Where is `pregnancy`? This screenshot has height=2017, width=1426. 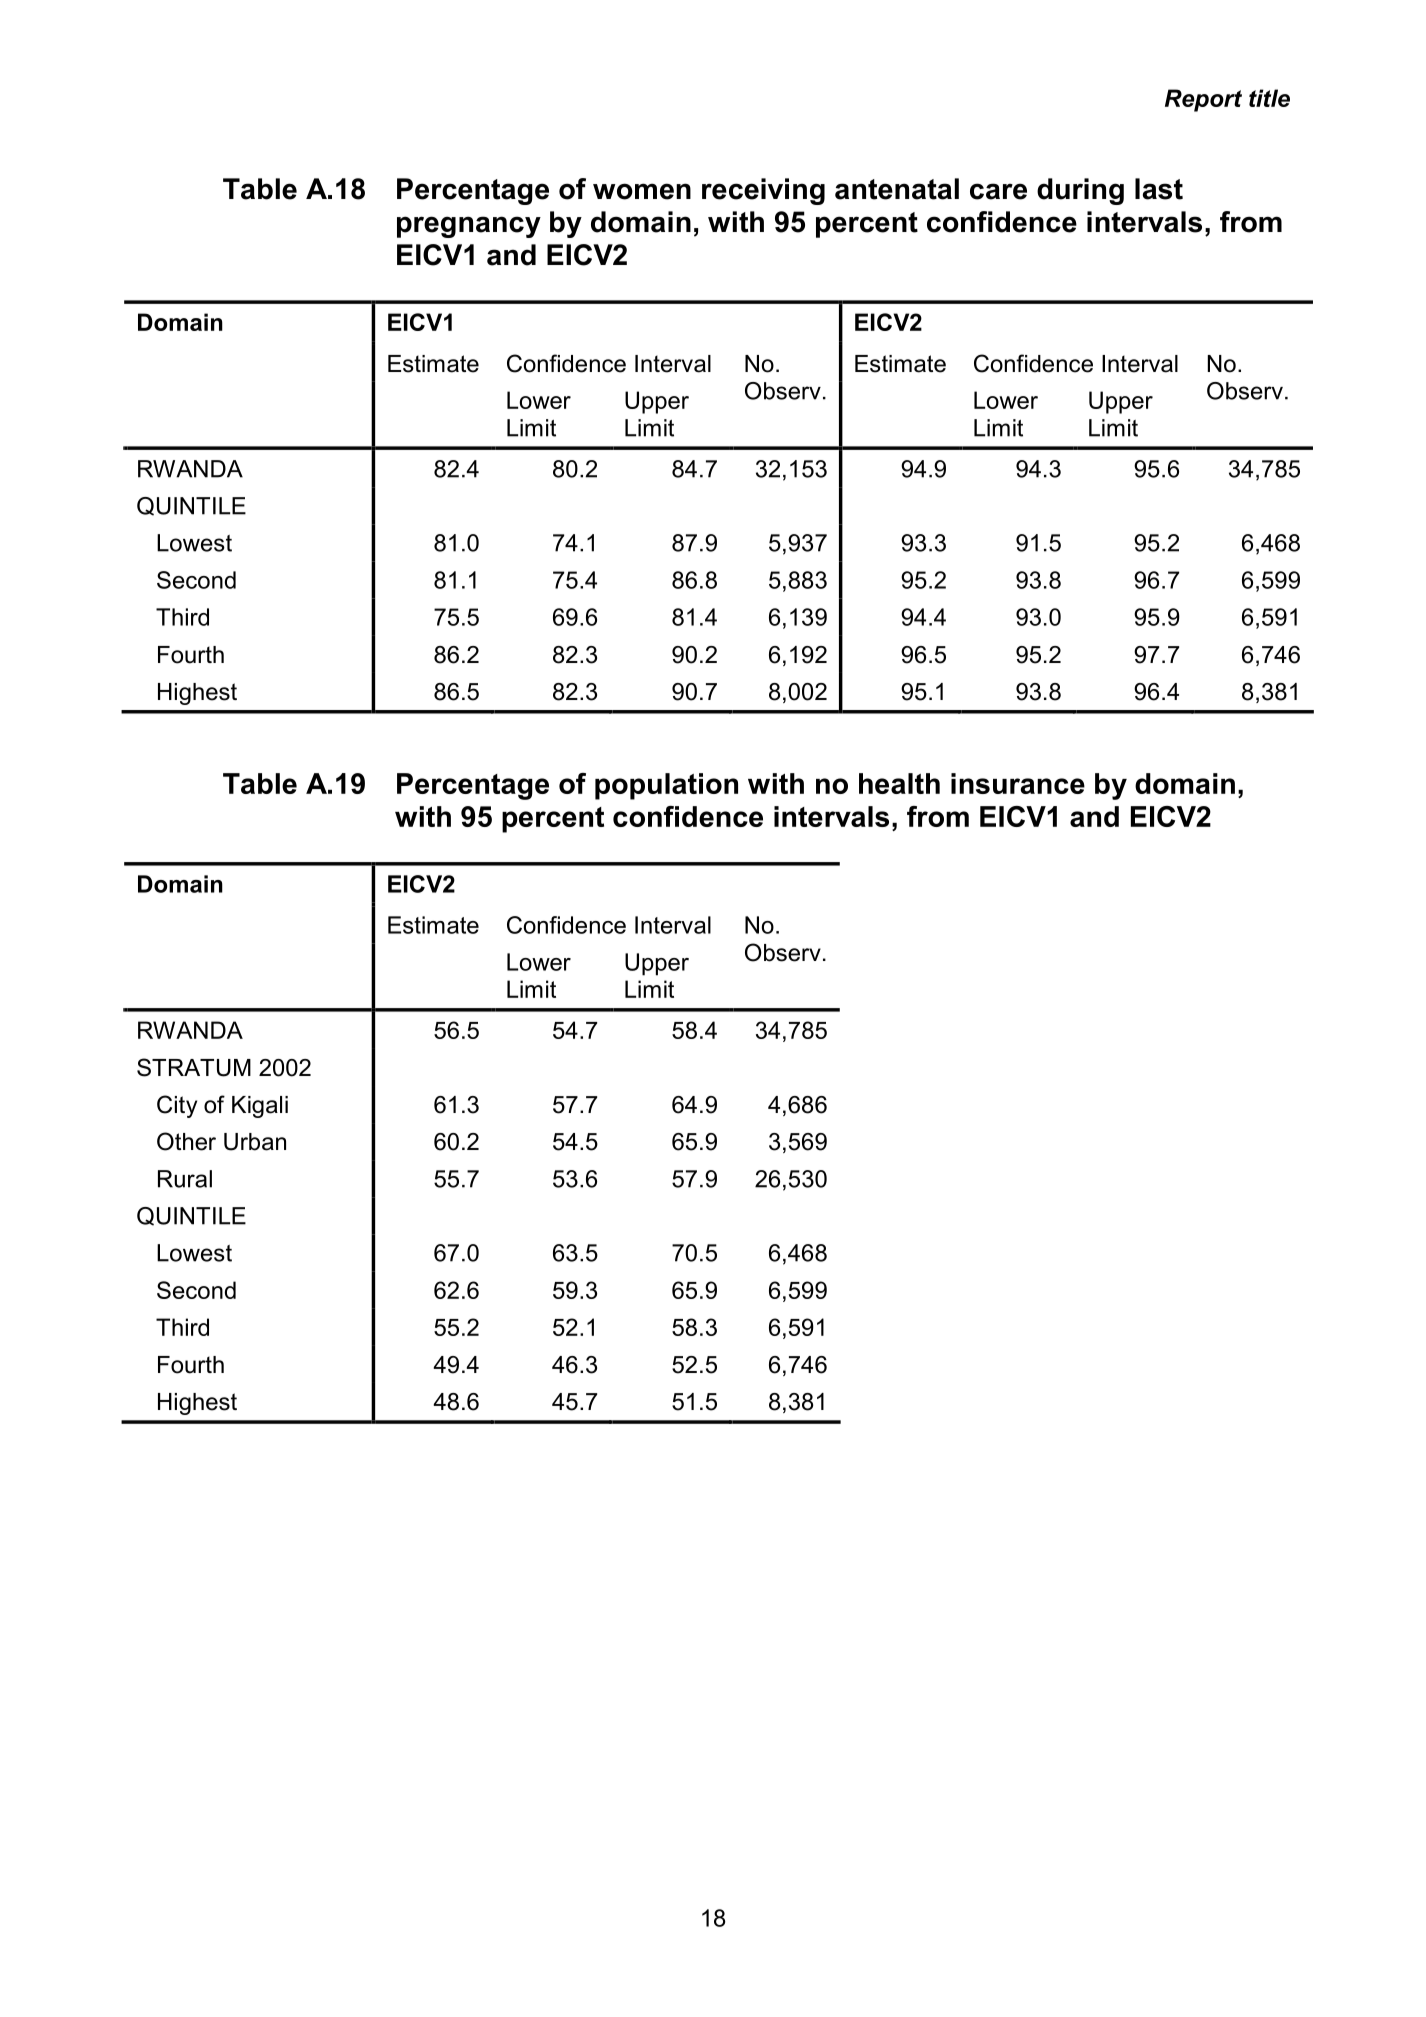 pregnancy is located at coordinates (469, 227).
